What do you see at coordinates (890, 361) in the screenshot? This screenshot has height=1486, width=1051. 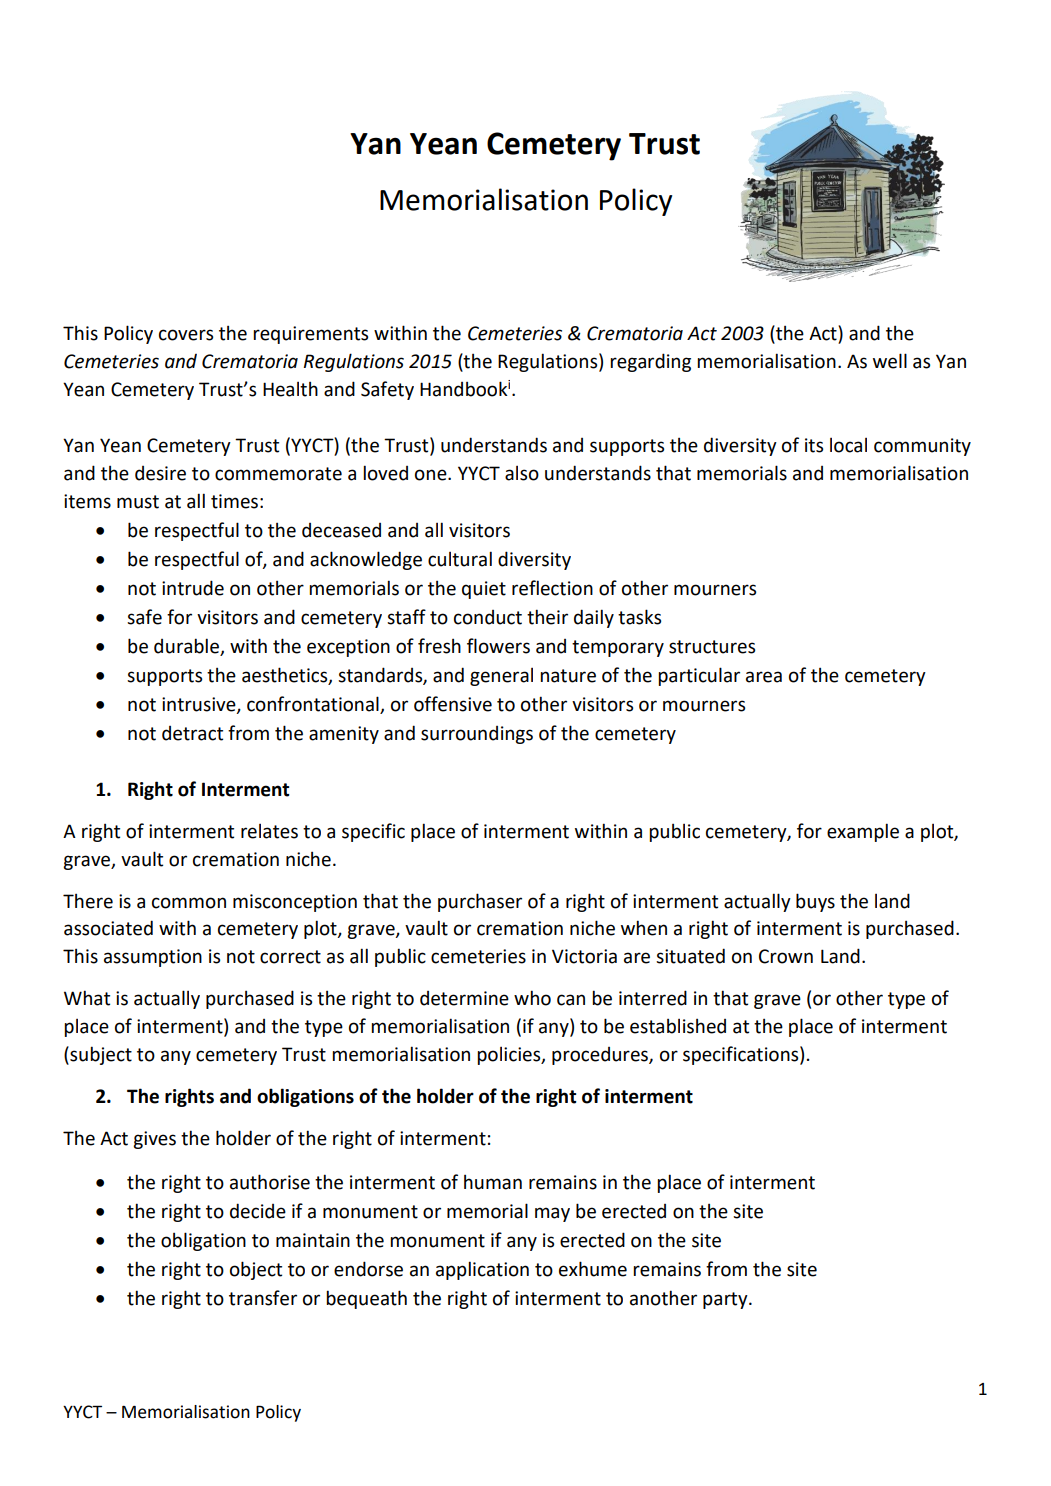 I see `well` at bounding box center [890, 361].
